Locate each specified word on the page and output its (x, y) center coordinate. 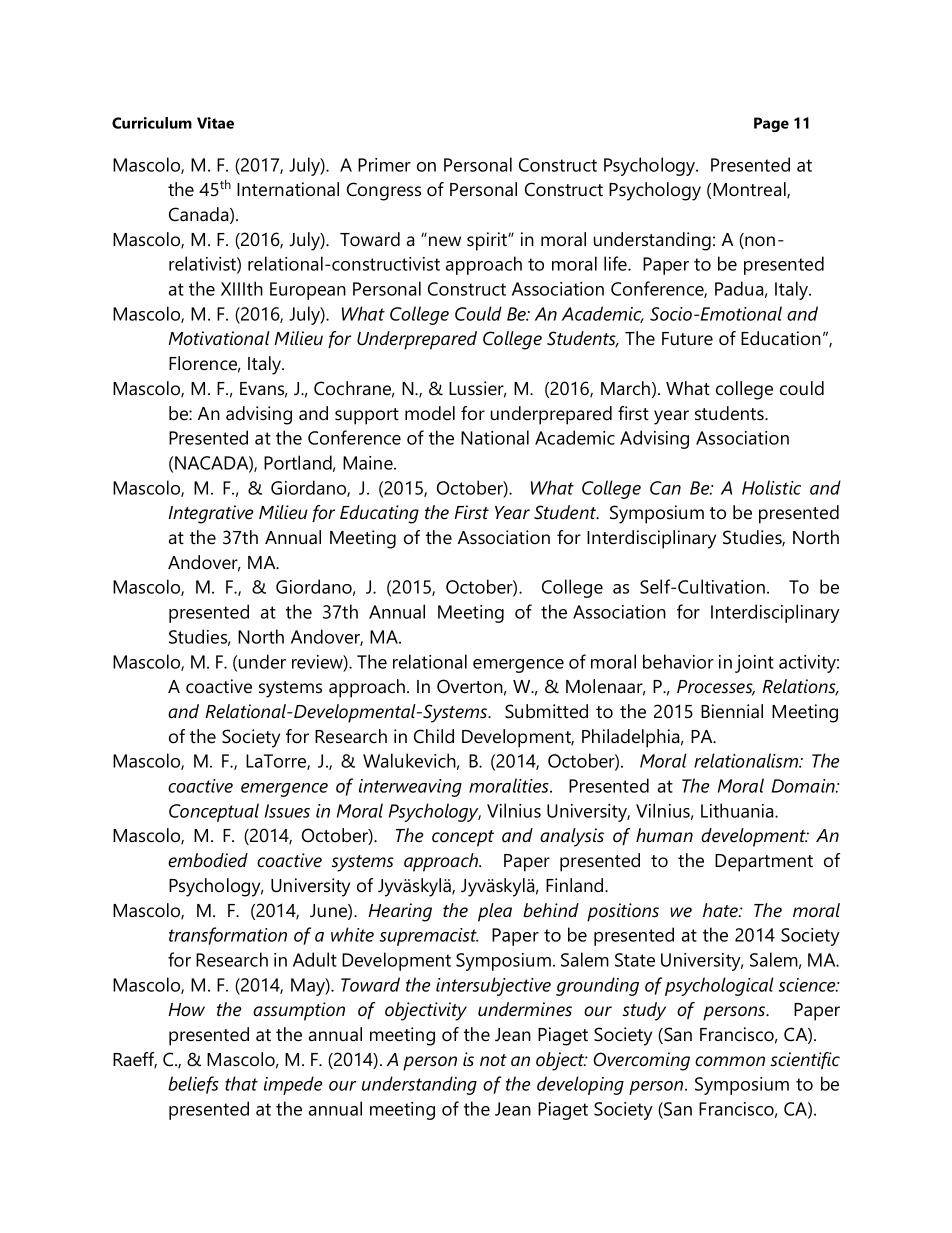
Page (771, 124)
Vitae (215, 123)
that (241, 1083)
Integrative (210, 514)
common (730, 1061)
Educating (379, 514)
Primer (384, 165)
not (493, 1060)
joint (754, 664)
